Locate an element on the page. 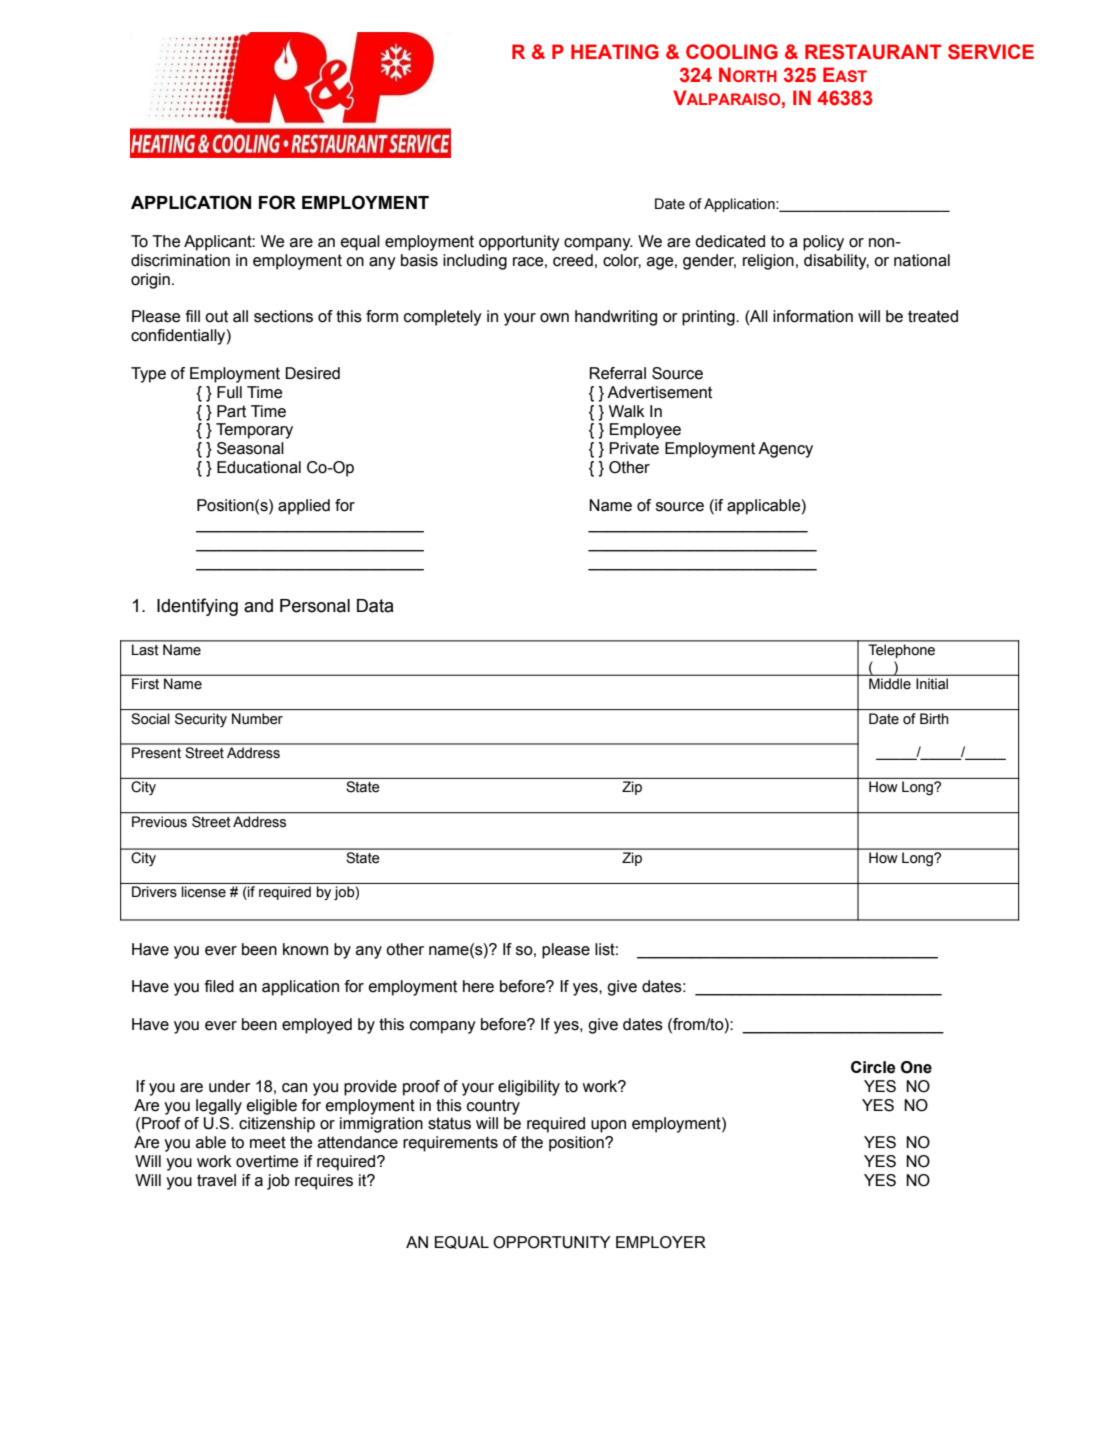 This page has width=1112, height=1440. RESTAURANT is located at coordinates (873, 52).
